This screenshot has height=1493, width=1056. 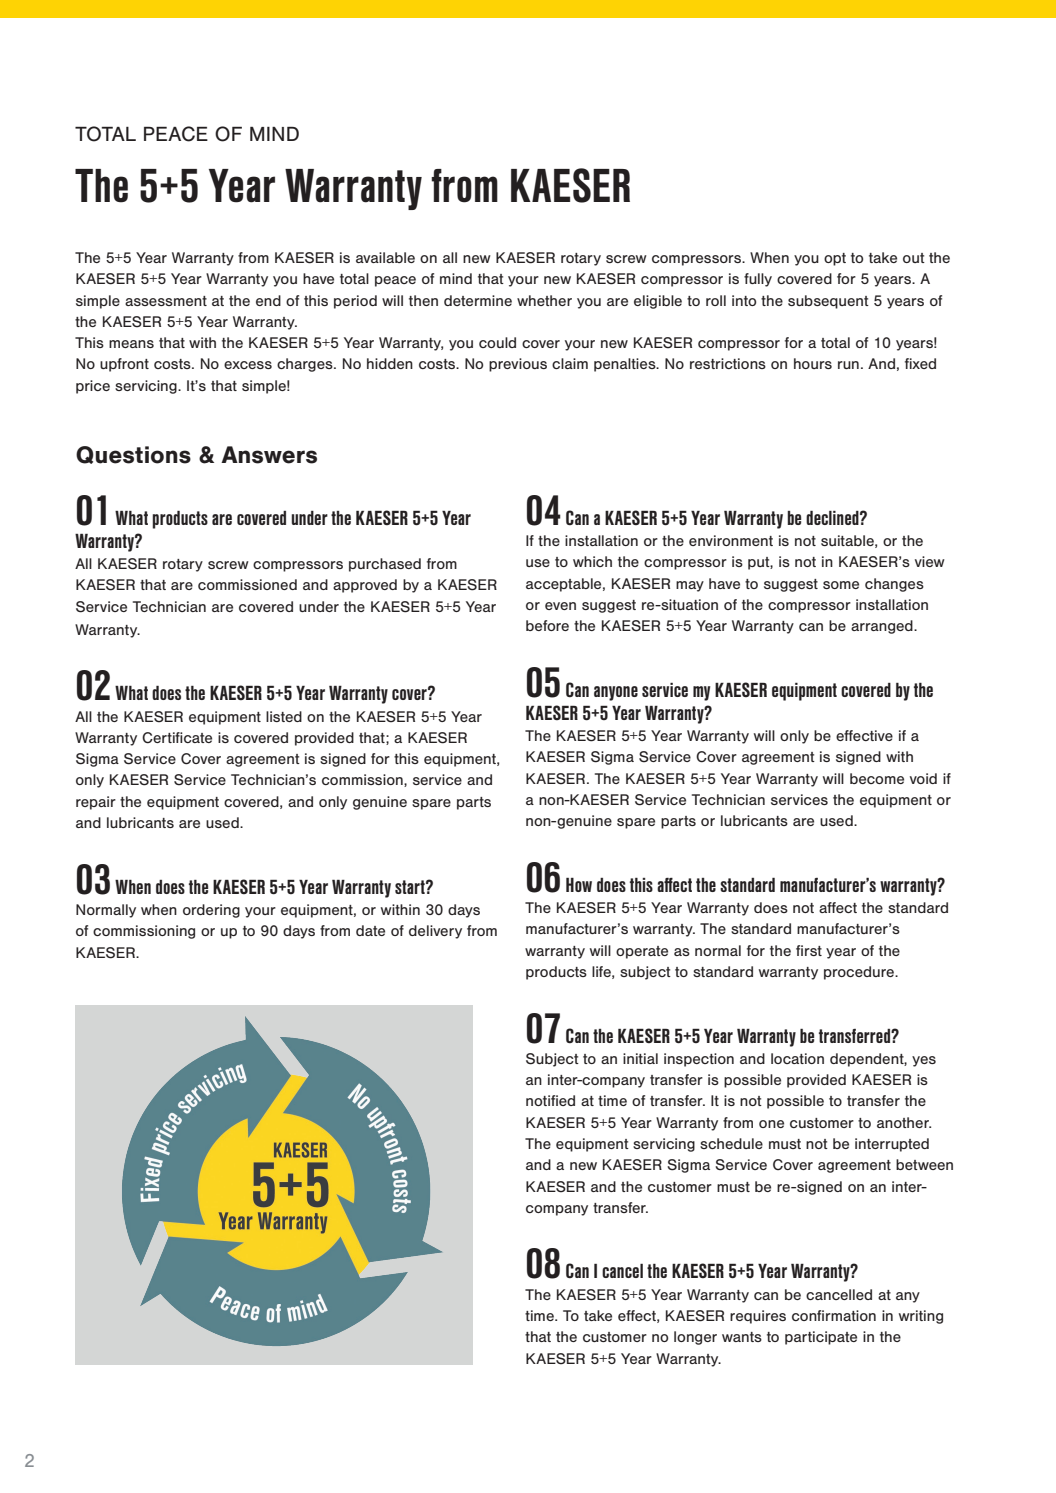 What do you see at coordinates (550, 1100) in the screenshot?
I see `notified` at bounding box center [550, 1100].
